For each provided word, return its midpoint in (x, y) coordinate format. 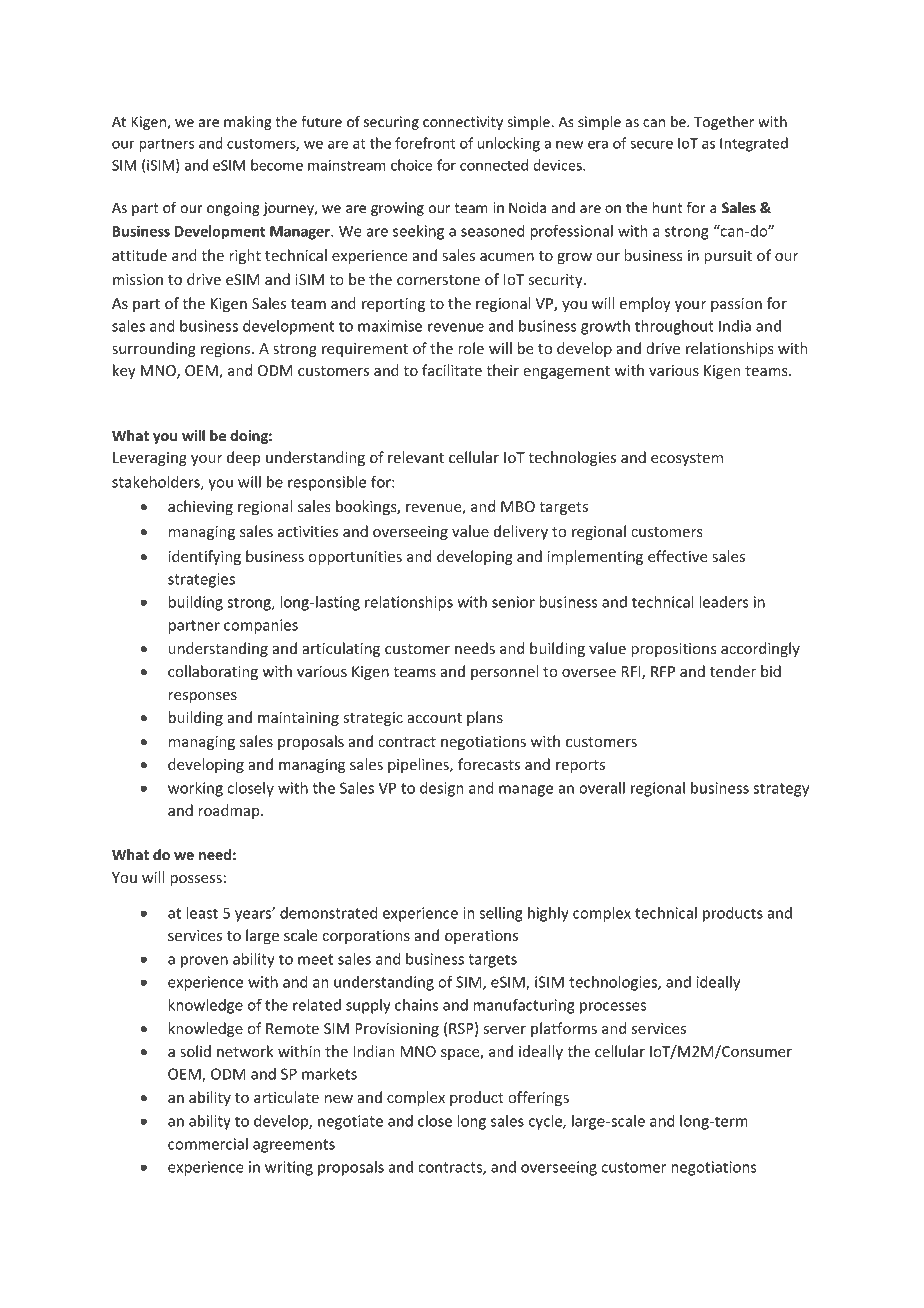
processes (613, 1008)
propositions (674, 650)
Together (724, 123)
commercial (208, 1144)
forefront (425, 143)
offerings (538, 1098)
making (248, 123)
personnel (504, 672)
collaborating (213, 672)
